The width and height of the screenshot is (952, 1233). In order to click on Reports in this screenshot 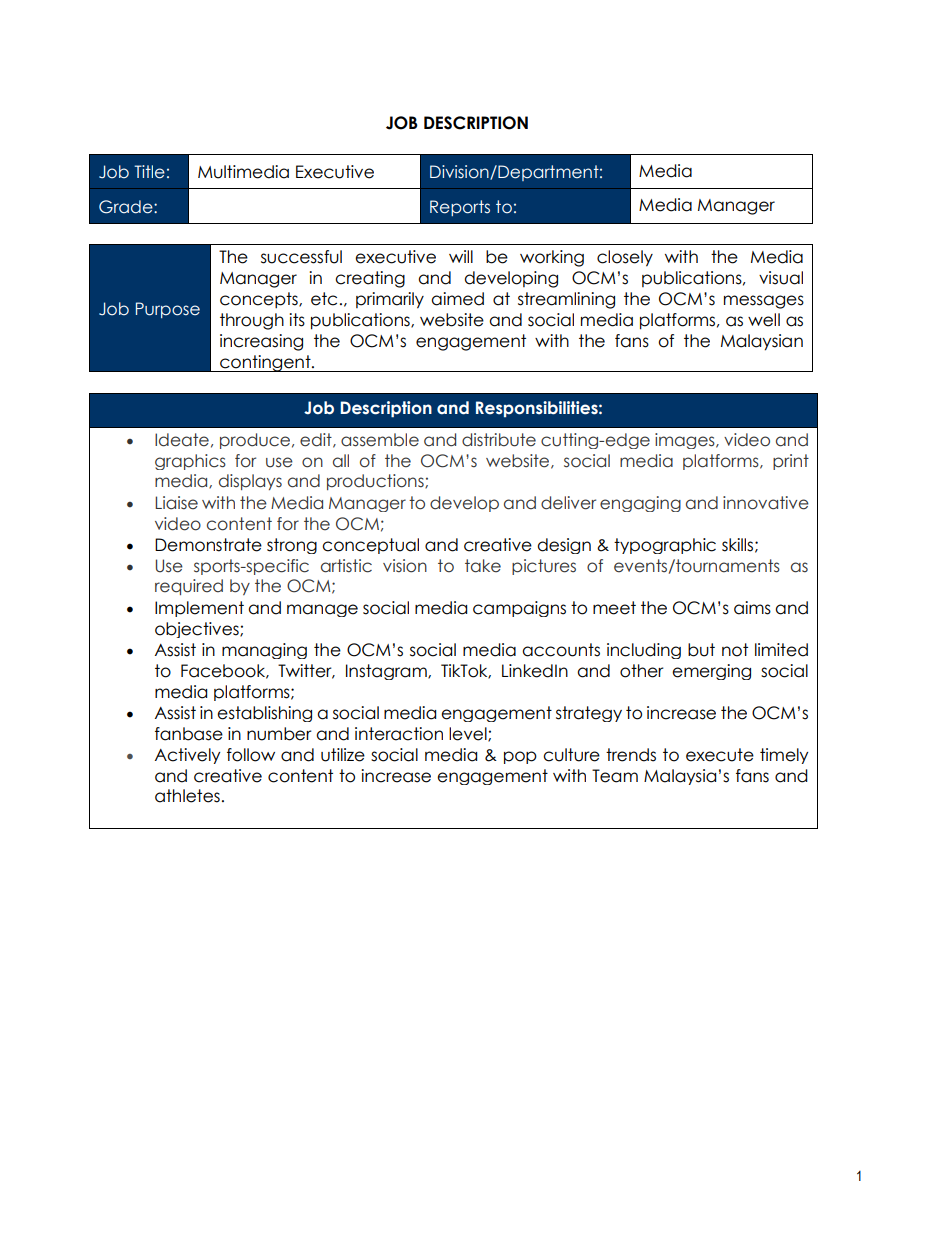, I will do `click(460, 208)`.
